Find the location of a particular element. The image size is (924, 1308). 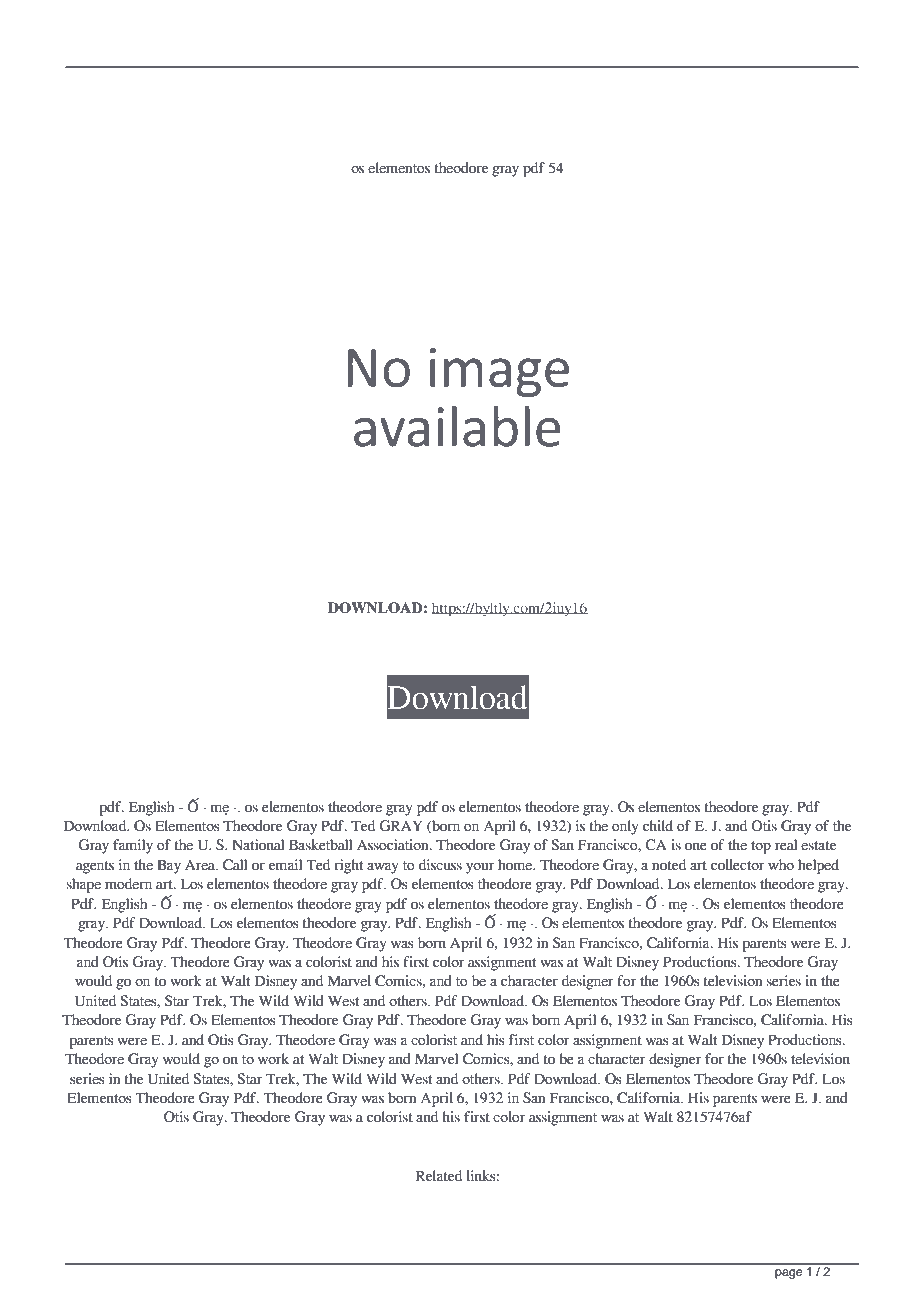

modern is located at coordinates (128, 884).
